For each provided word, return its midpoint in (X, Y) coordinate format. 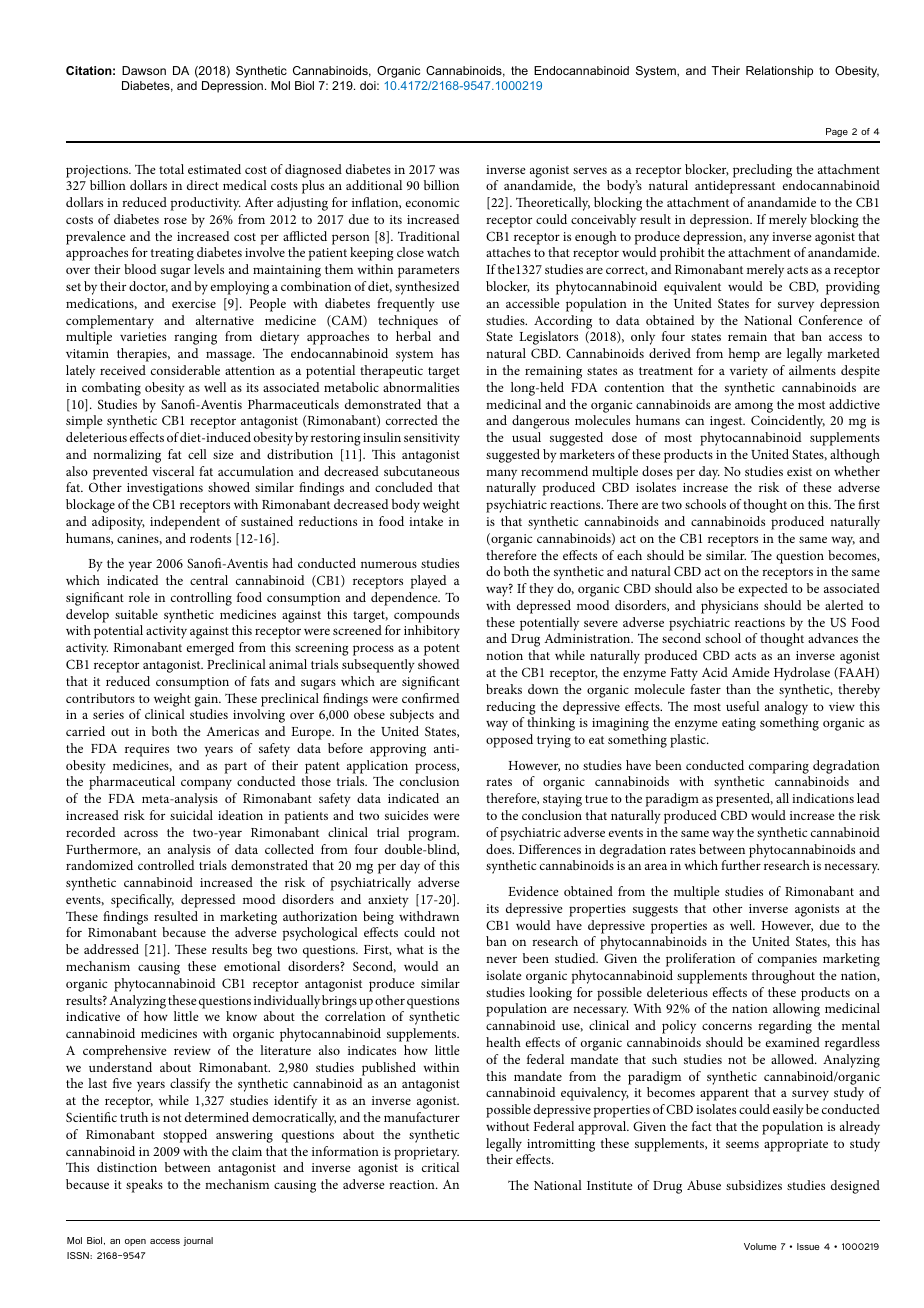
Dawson (144, 70)
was (449, 170)
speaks (144, 1186)
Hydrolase (802, 674)
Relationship (779, 72)
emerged (210, 649)
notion (504, 655)
